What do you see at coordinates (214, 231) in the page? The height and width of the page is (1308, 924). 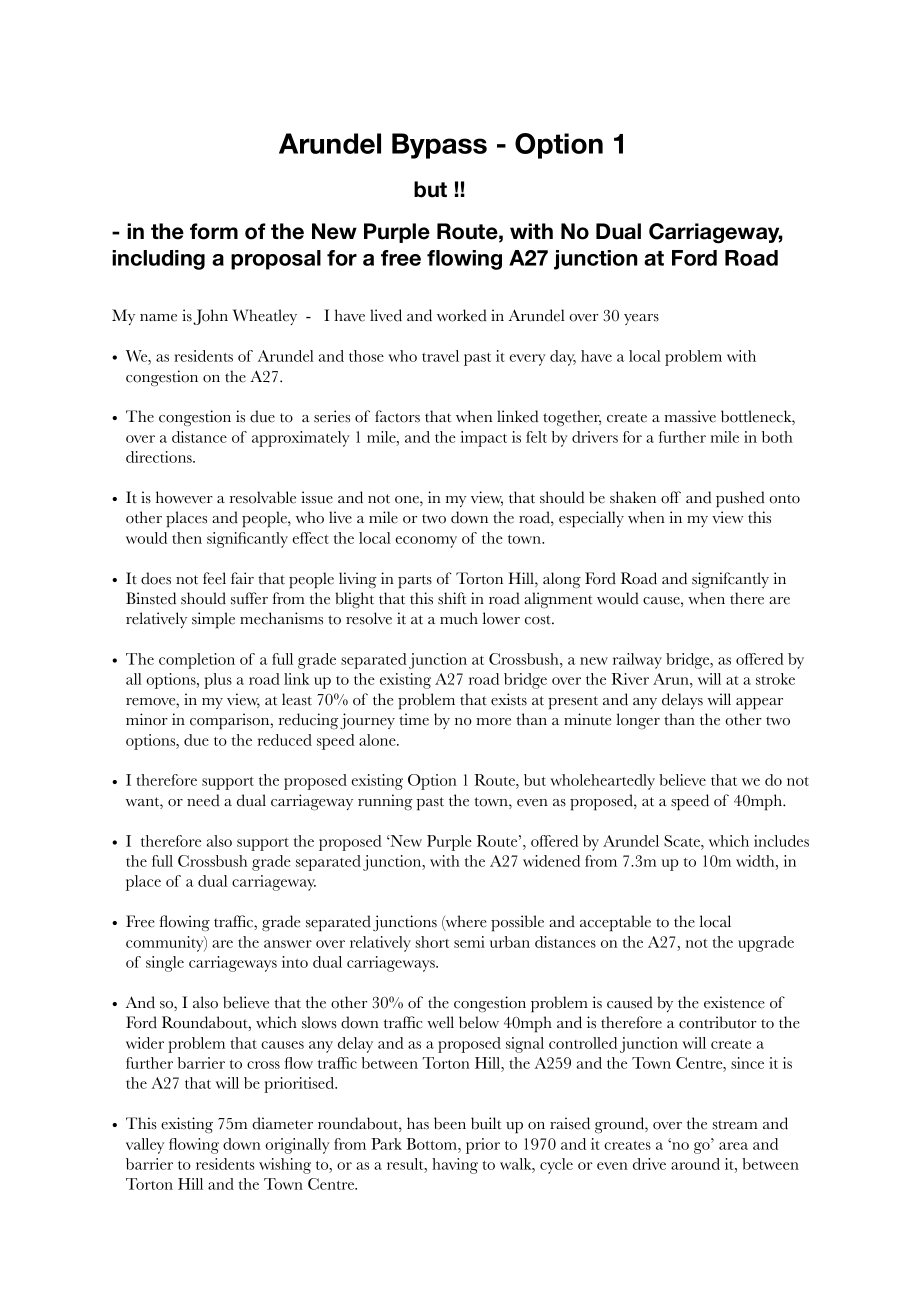 I see `form` at bounding box center [214, 231].
